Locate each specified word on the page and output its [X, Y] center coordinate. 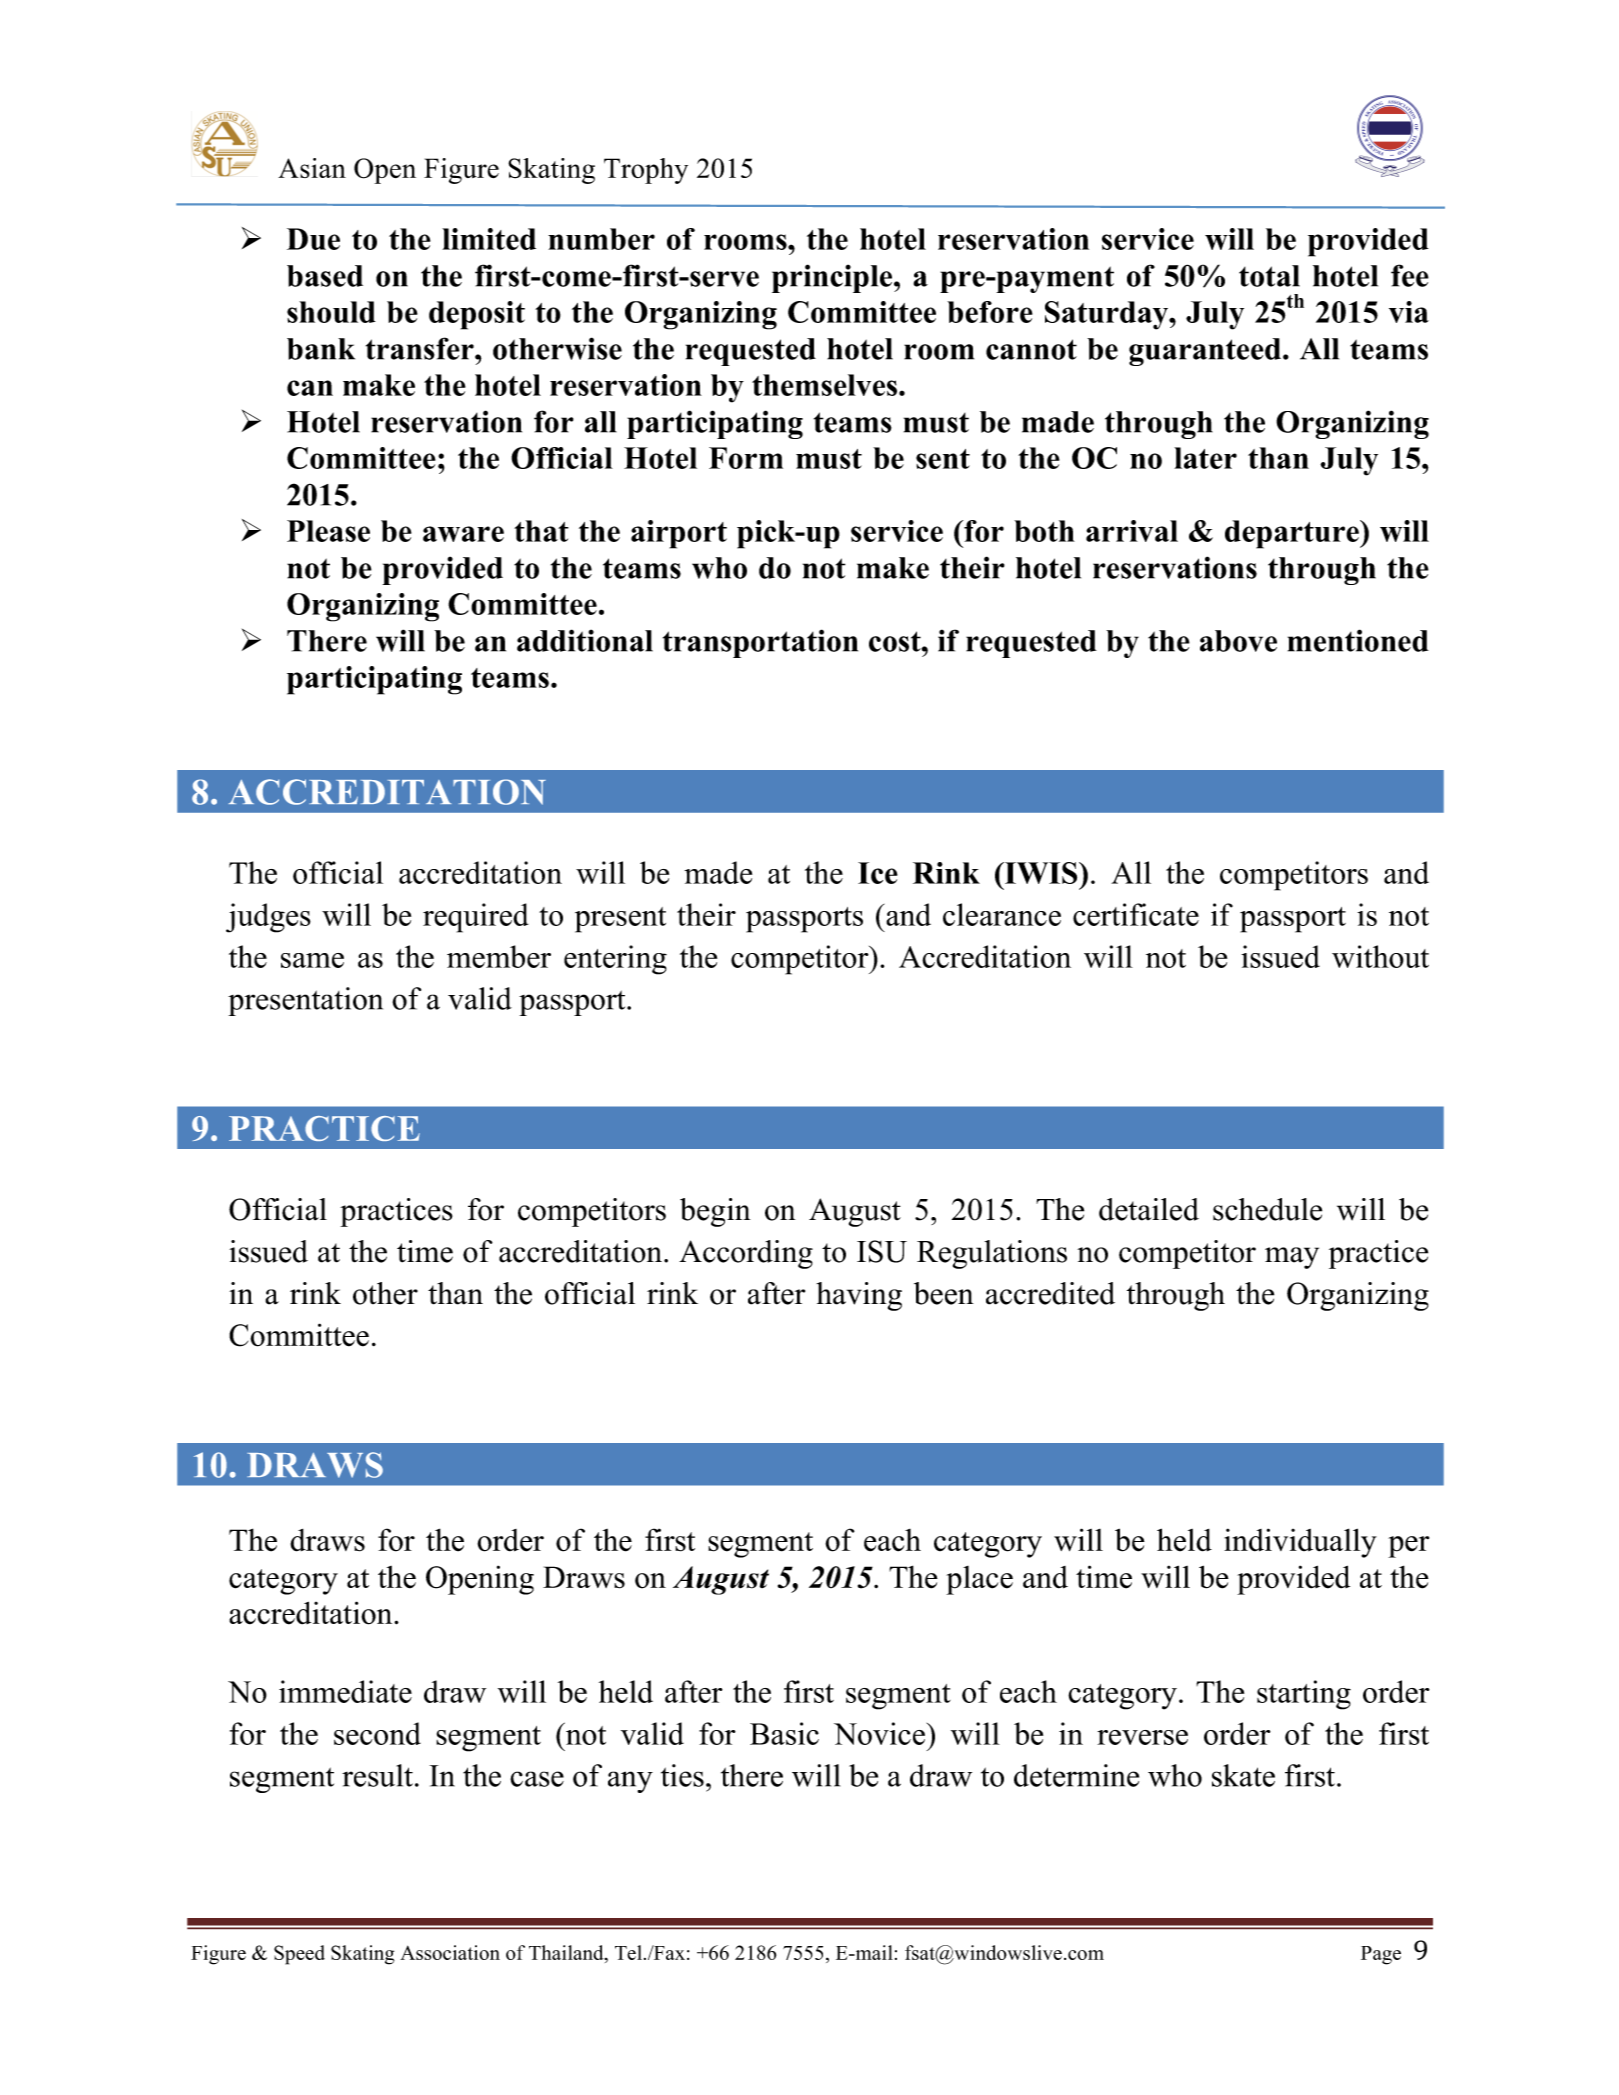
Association [450, 1952]
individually [1300, 1543]
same [312, 960]
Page [1381, 1955]
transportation [760, 643]
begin [715, 1212]
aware [463, 534]
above [1238, 641]
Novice [881, 1733]
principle [833, 278]
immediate [345, 1691]
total [1269, 276]
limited [489, 239]
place [979, 1580]
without [1380, 956]
